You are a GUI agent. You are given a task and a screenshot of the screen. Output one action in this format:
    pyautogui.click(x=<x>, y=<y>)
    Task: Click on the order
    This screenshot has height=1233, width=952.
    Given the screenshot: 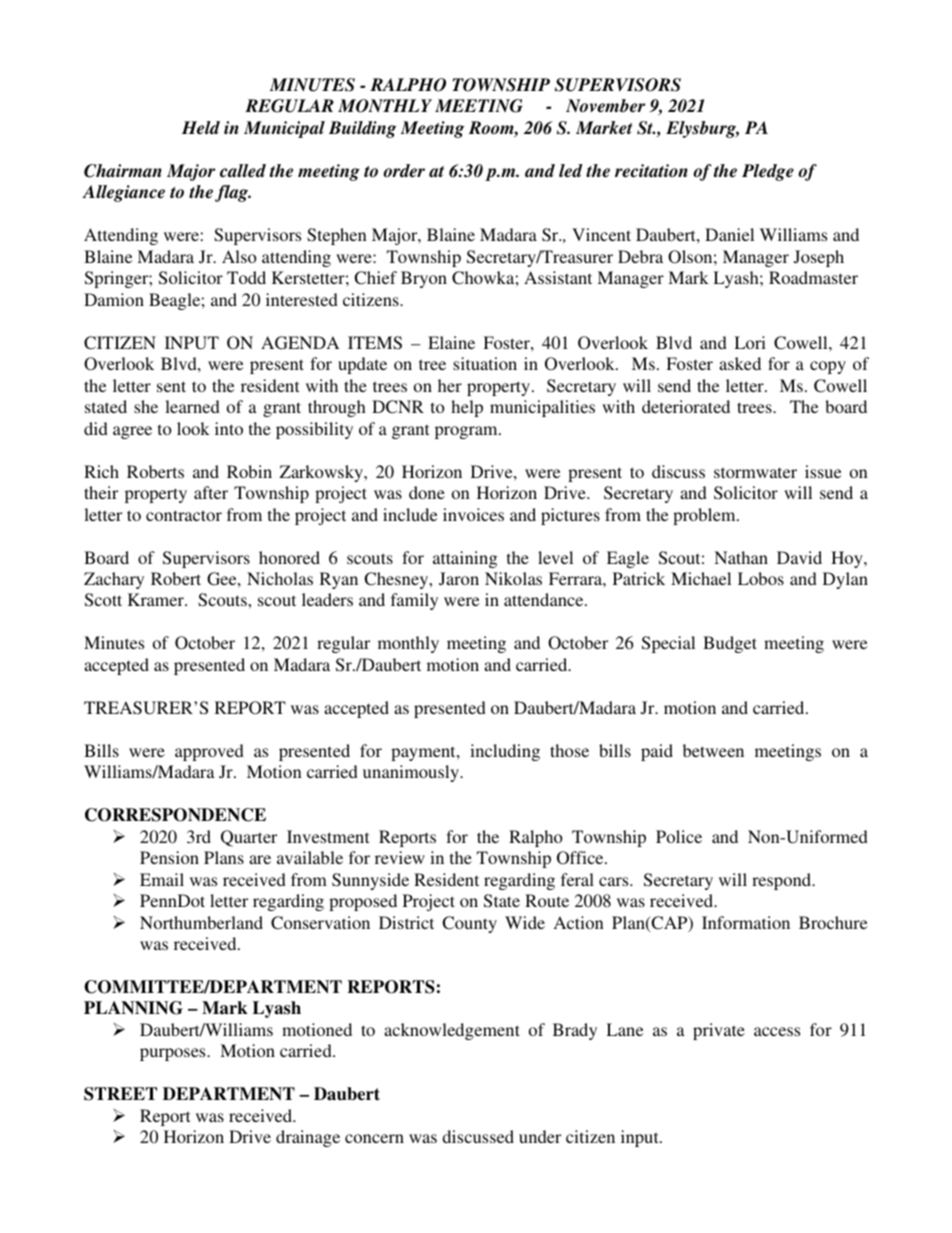 What is the action you would take?
    pyautogui.click(x=404, y=171)
